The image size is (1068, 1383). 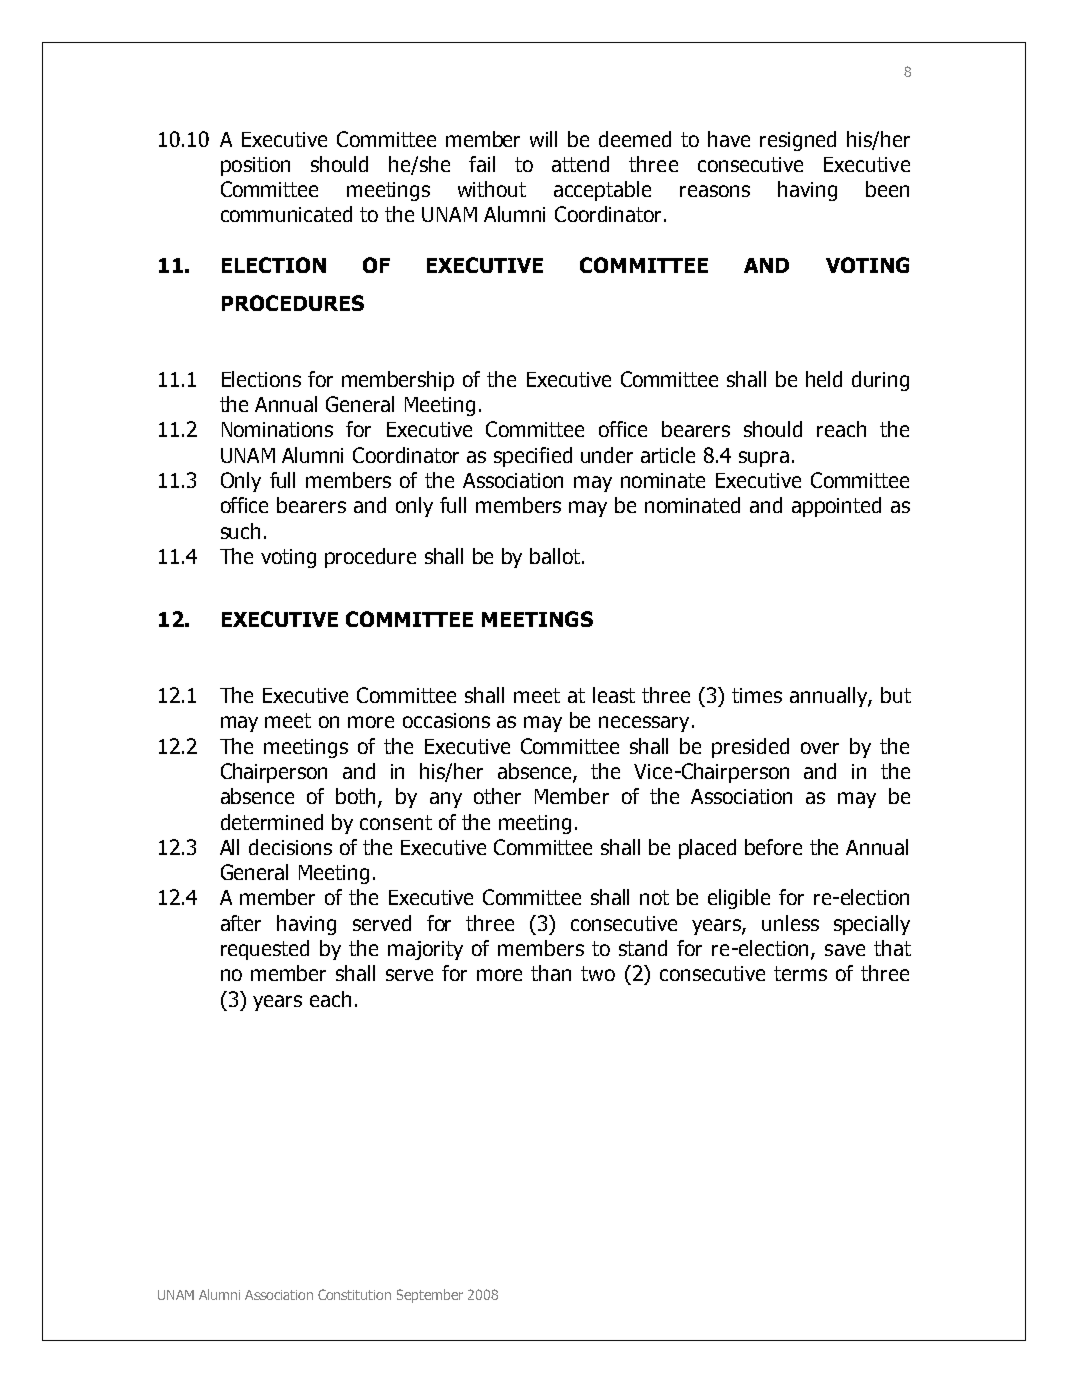 I want to click on ballot, so click(x=556, y=556).
